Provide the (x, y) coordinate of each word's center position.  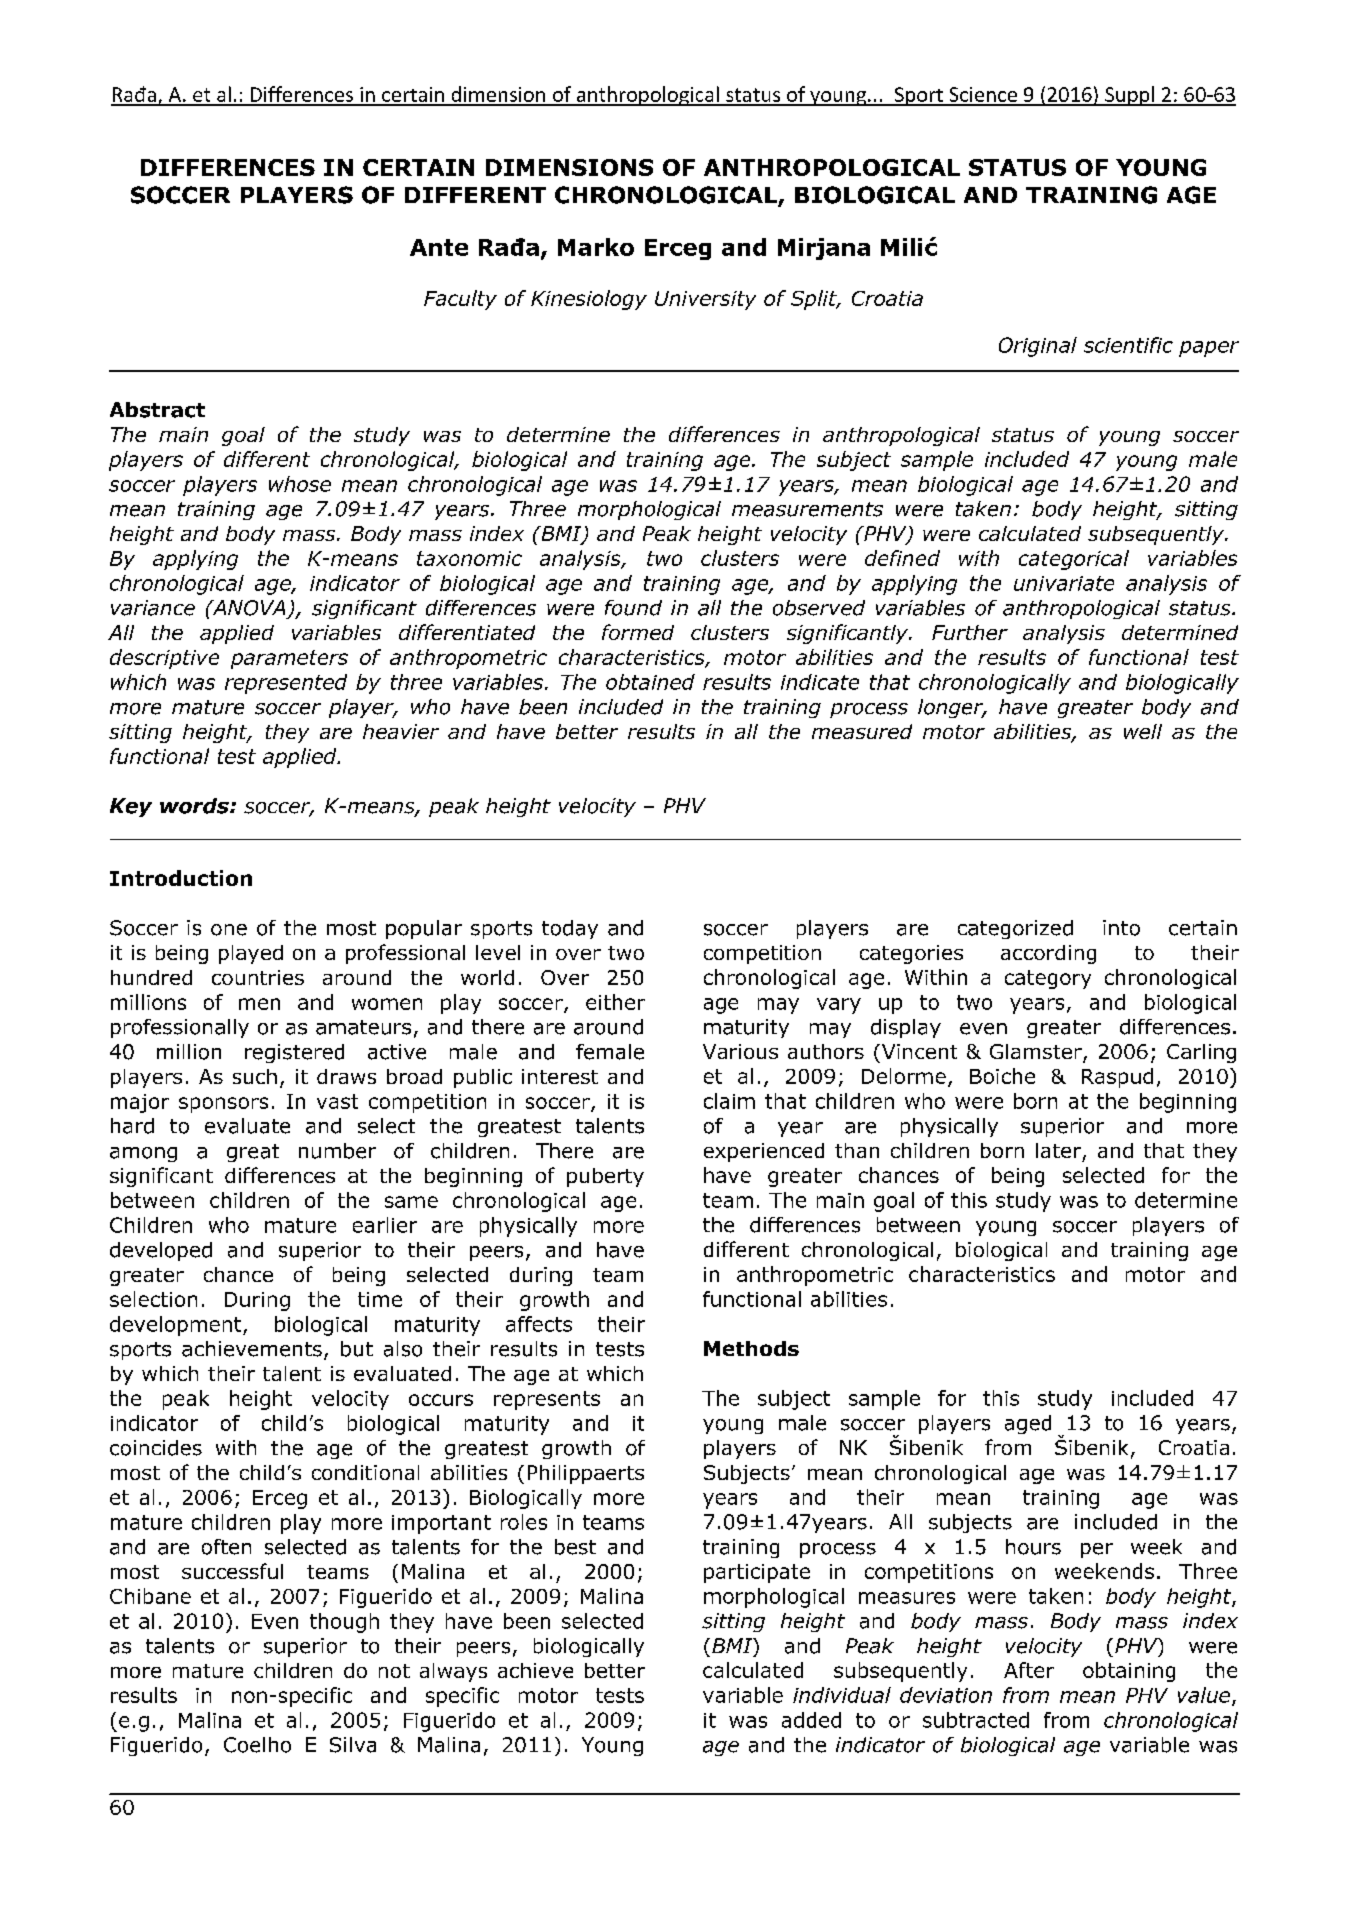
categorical (1074, 560)
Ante (439, 247)
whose (300, 484)
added (811, 1720)
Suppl (1129, 96)
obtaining (1129, 1672)
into (1121, 928)
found (633, 608)
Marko (596, 247)
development (177, 1326)
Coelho (257, 1745)
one (229, 930)
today (570, 929)
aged (1028, 1424)
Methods (751, 1348)
